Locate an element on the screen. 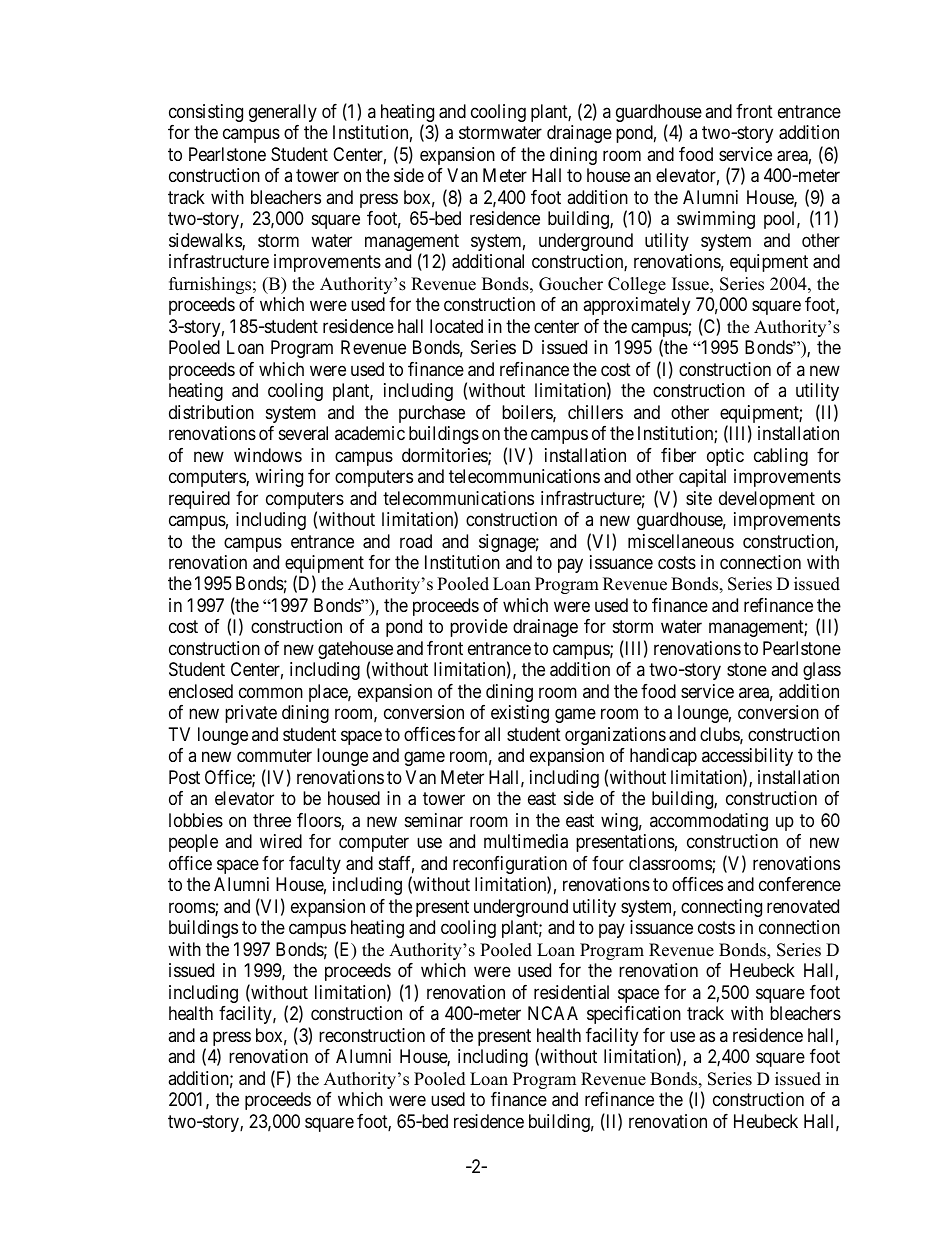 The width and height of the screenshot is (952, 1233). required is located at coordinates (199, 500).
